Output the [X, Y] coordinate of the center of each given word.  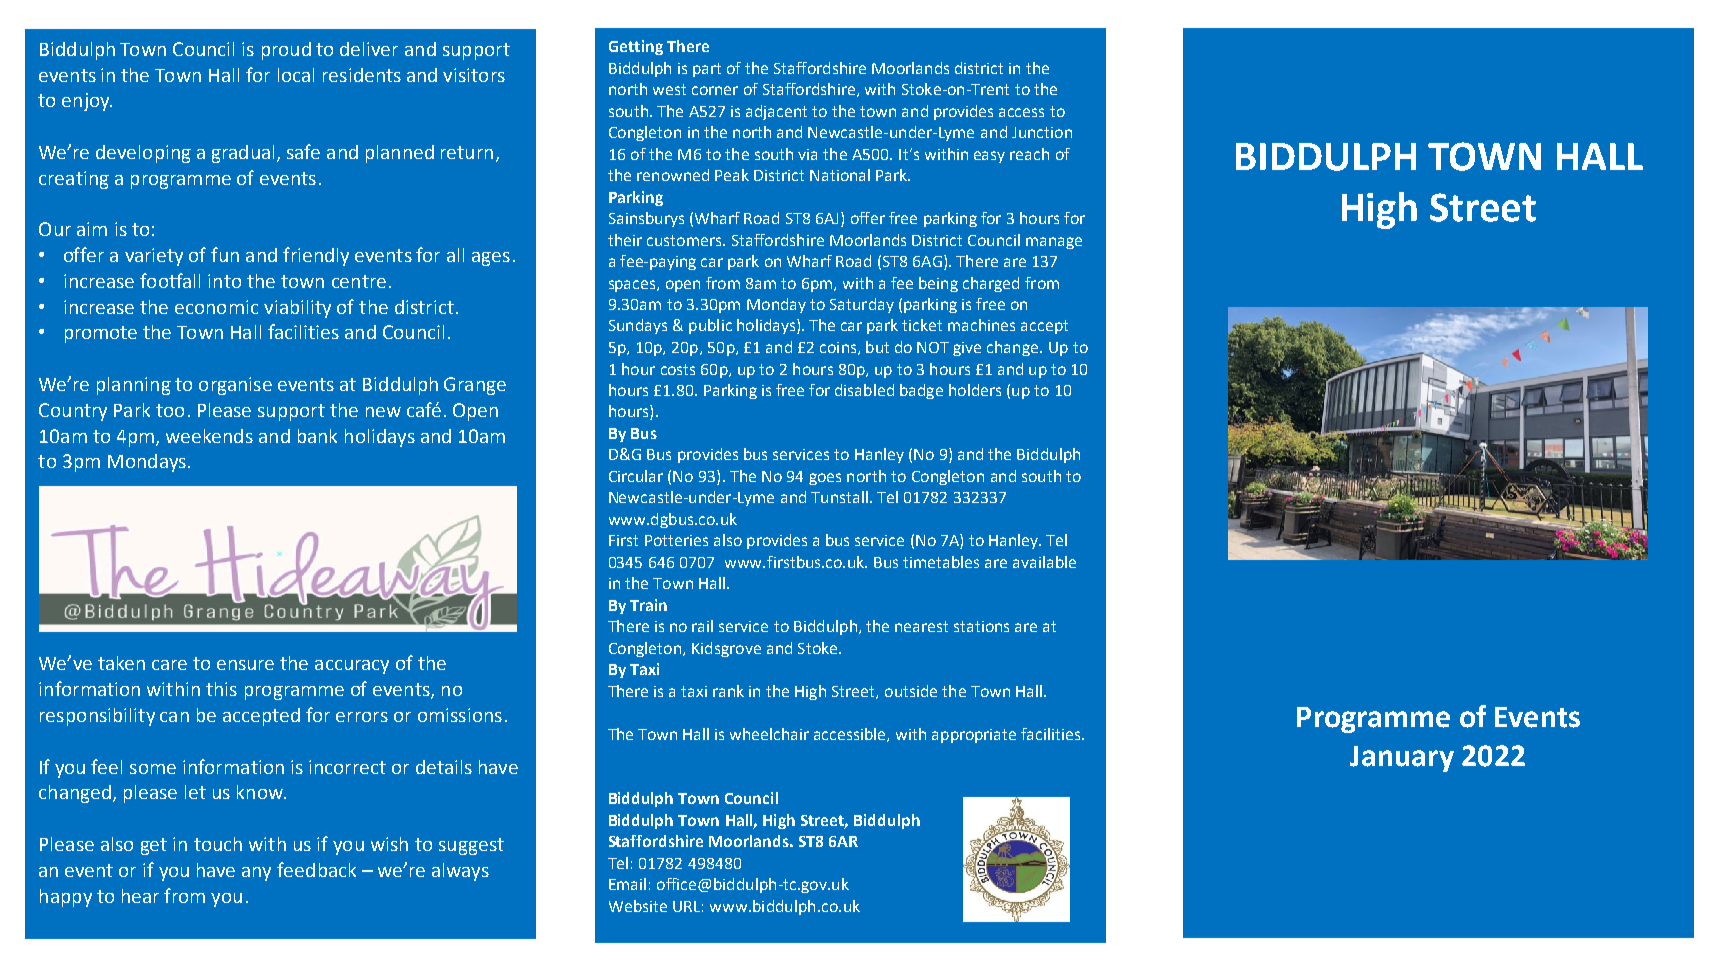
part [707, 70]
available [1044, 562]
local [296, 75]
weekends [209, 436]
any [256, 874]
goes [825, 479]
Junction [1042, 132]
